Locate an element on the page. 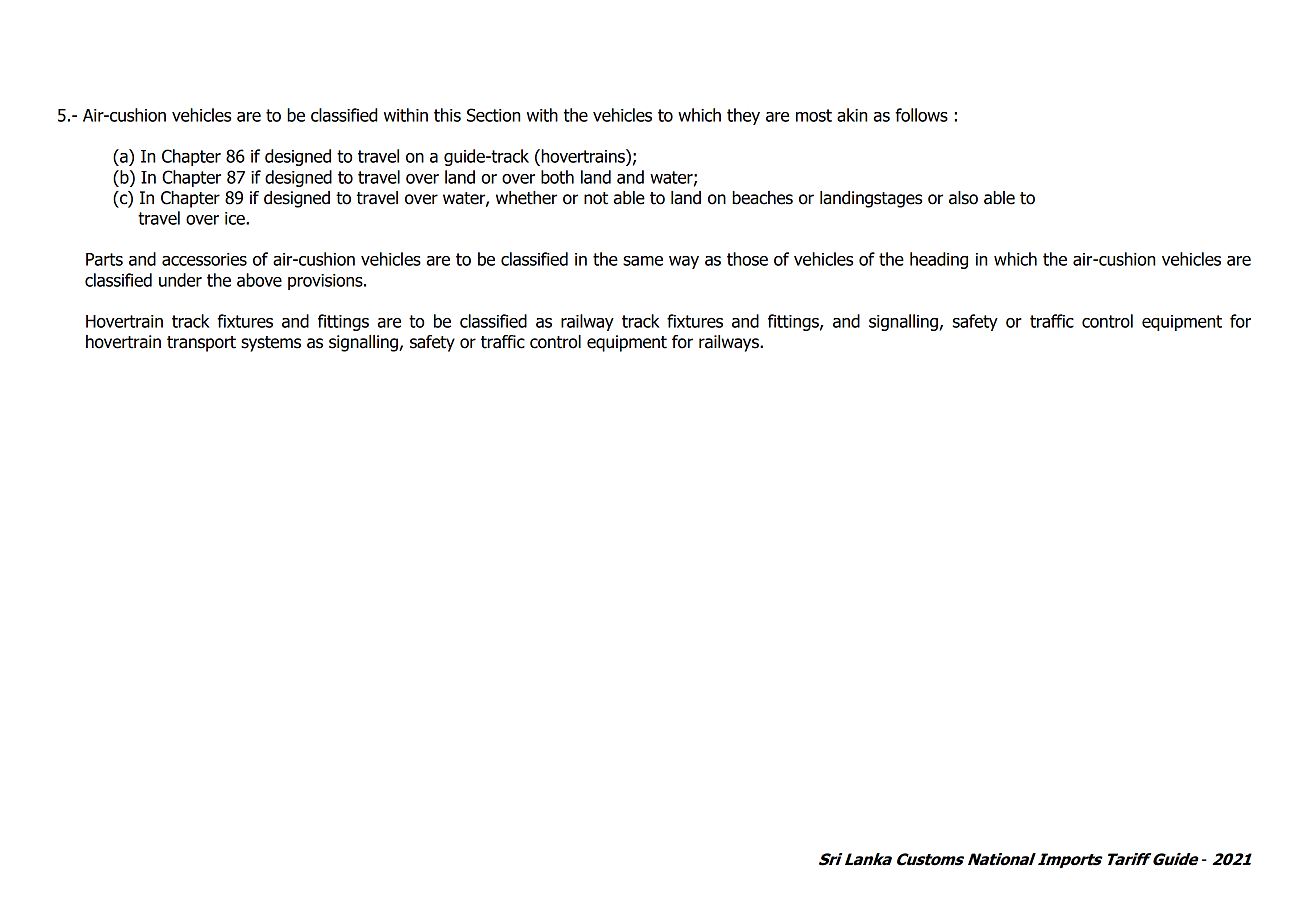 The image size is (1308, 924). this is located at coordinates (447, 115).
